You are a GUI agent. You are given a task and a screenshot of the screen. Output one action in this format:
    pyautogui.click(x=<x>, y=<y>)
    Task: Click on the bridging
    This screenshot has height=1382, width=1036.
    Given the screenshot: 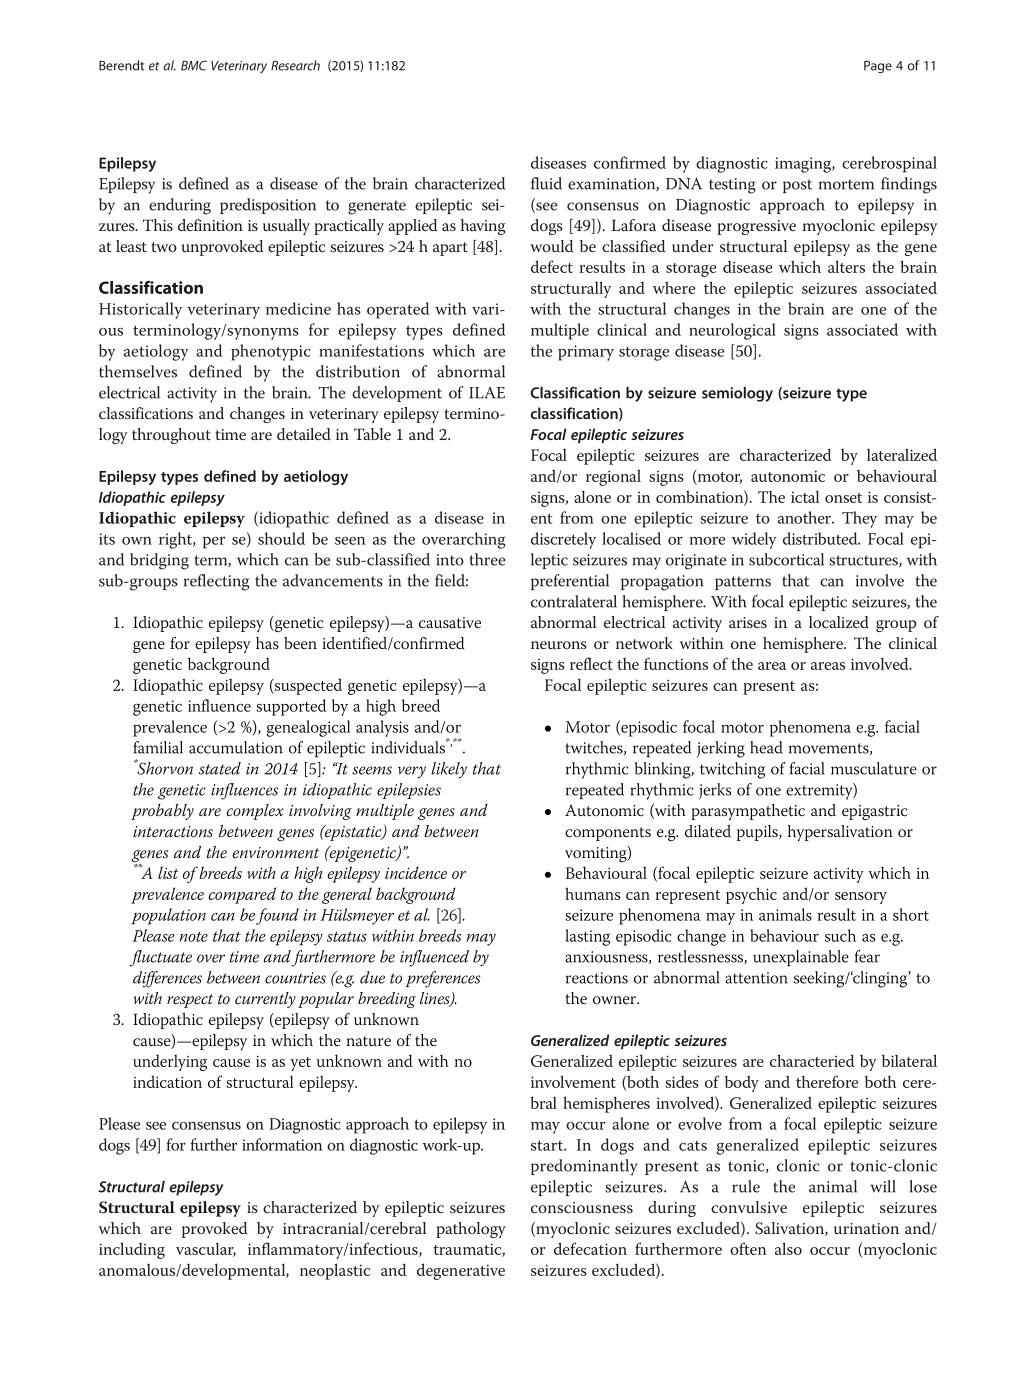 What is the action you would take?
    pyautogui.click(x=159, y=561)
